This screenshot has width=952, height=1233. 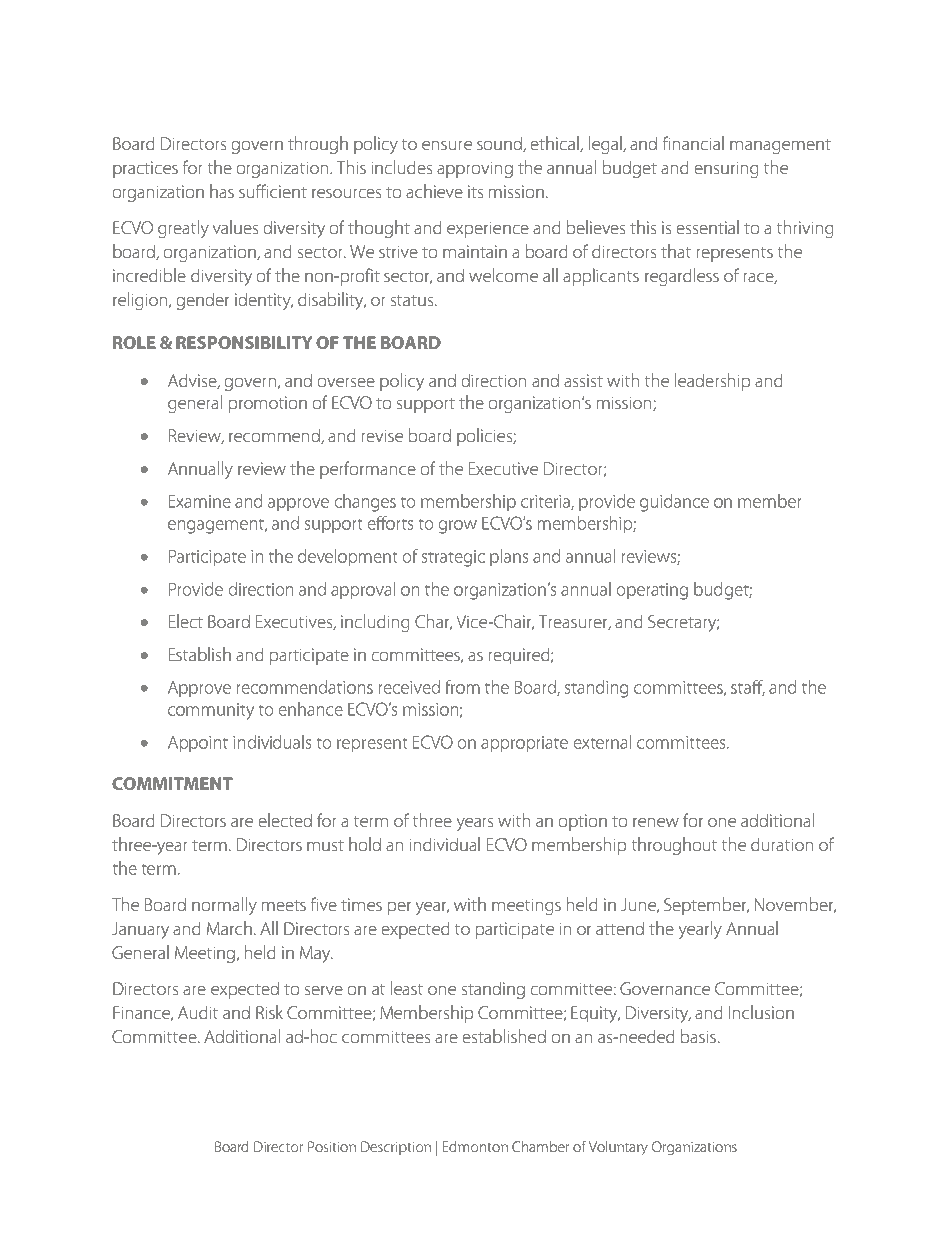 I want to click on ensuring, so click(x=726, y=169).
